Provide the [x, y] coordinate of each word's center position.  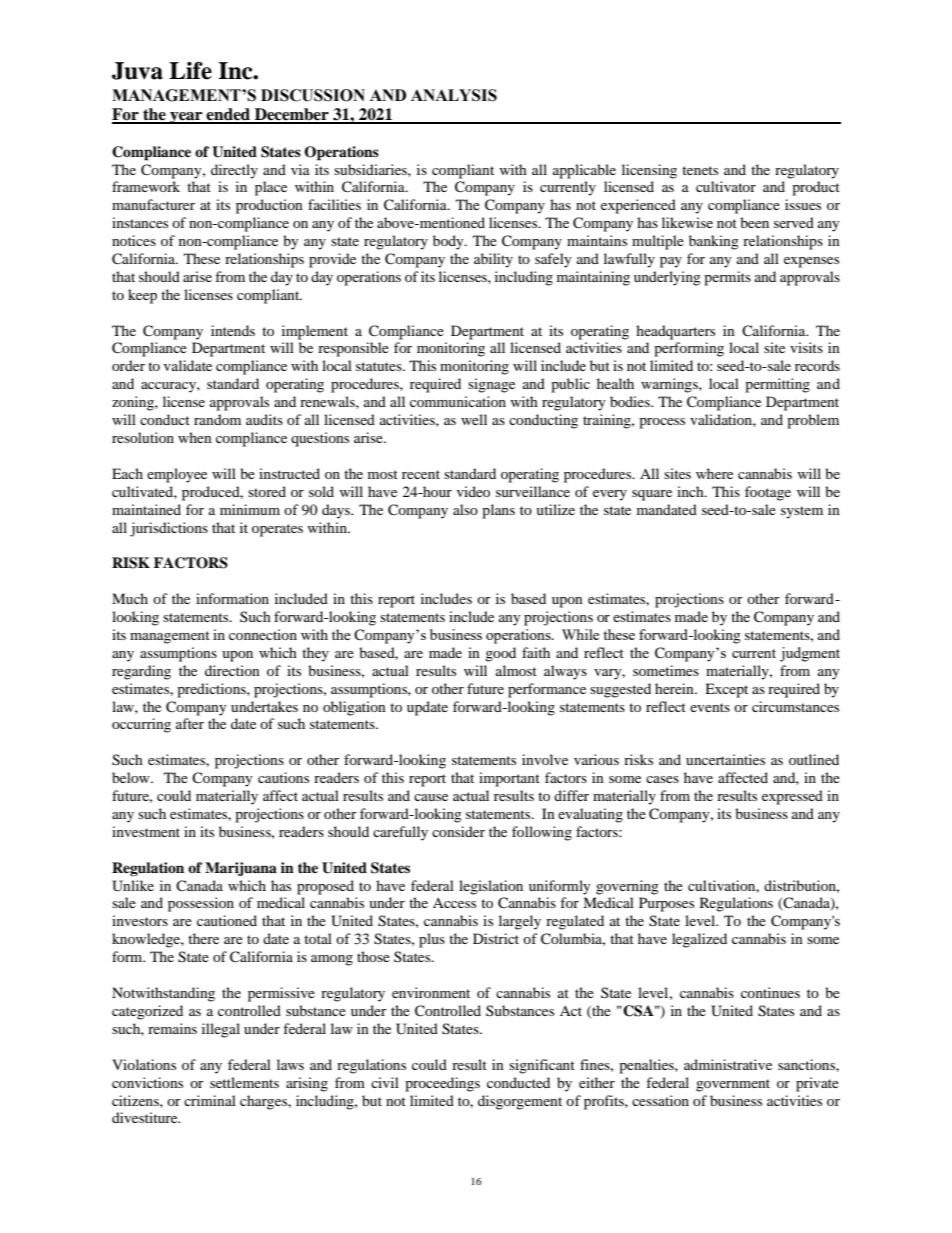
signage [491, 385]
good [500, 654]
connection [263, 634]
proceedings [442, 1084]
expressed [792, 797]
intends [233, 330]
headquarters [675, 332]
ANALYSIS [454, 95]
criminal [210, 1100]
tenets [700, 170]
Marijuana [241, 869]
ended [229, 115]
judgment [810, 654]
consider [458, 831]
